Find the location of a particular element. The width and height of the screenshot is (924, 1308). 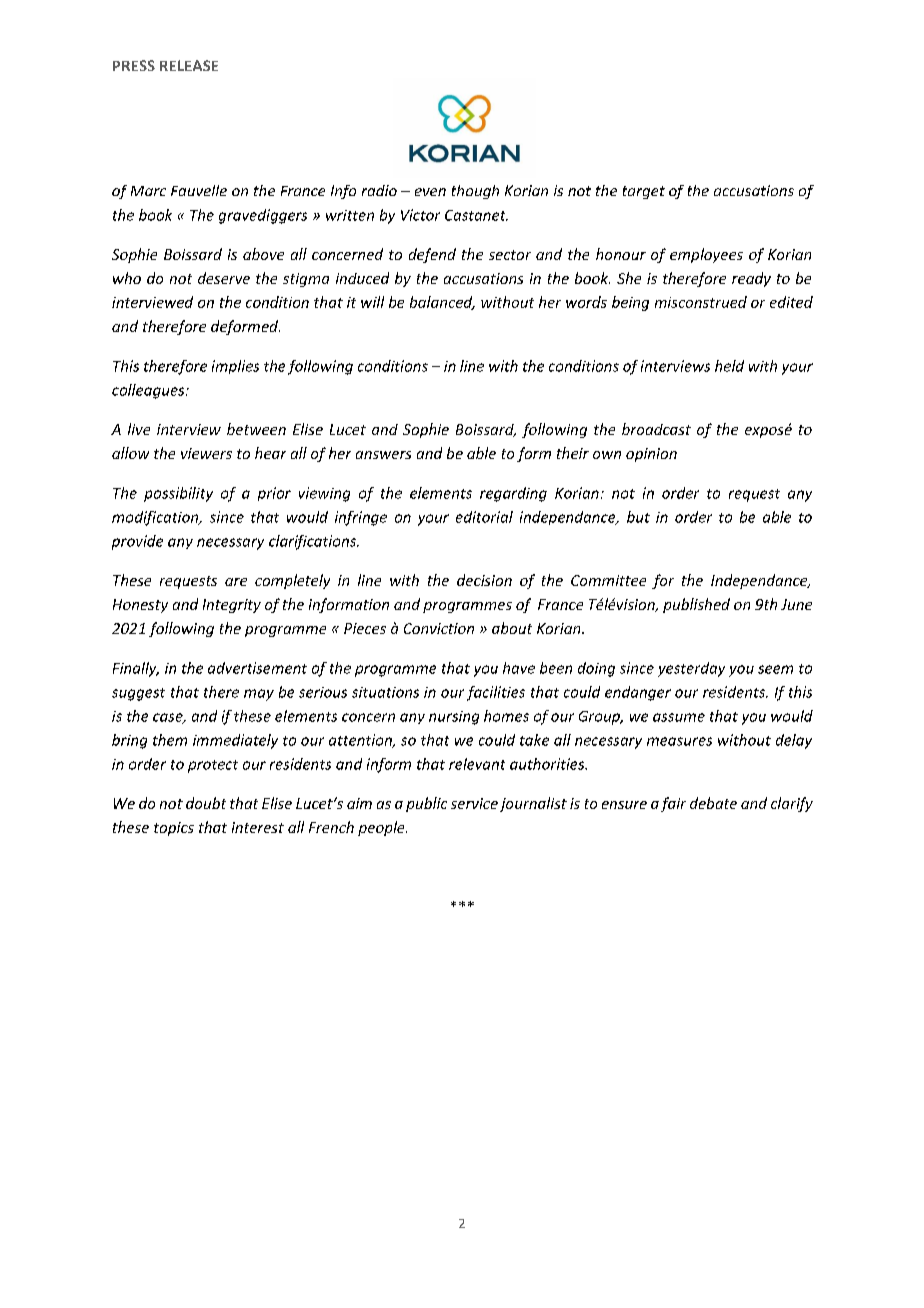

target is located at coordinates (644, 192).
